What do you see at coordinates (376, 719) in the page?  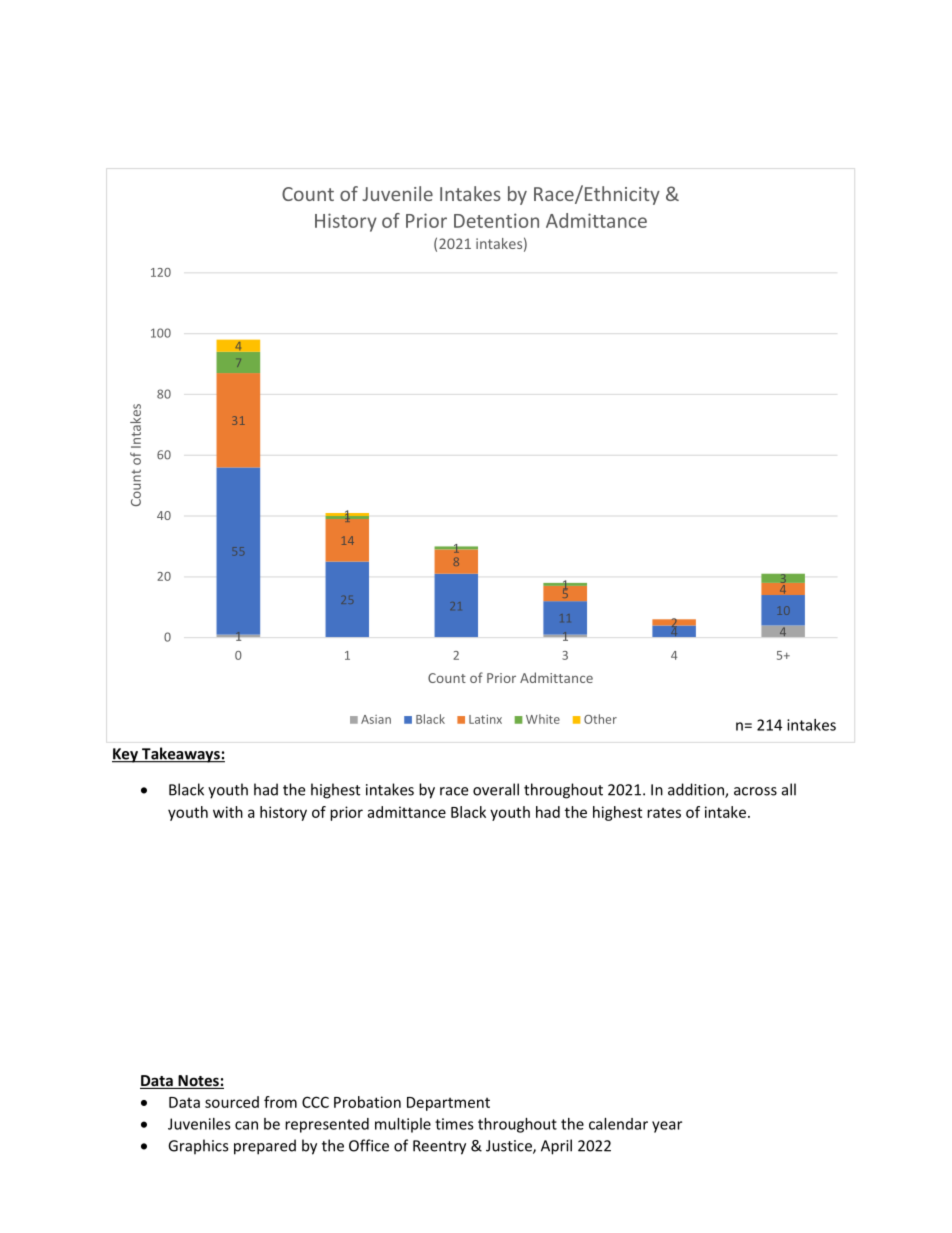 I see `Asian` at bounding box center [376, 719].
